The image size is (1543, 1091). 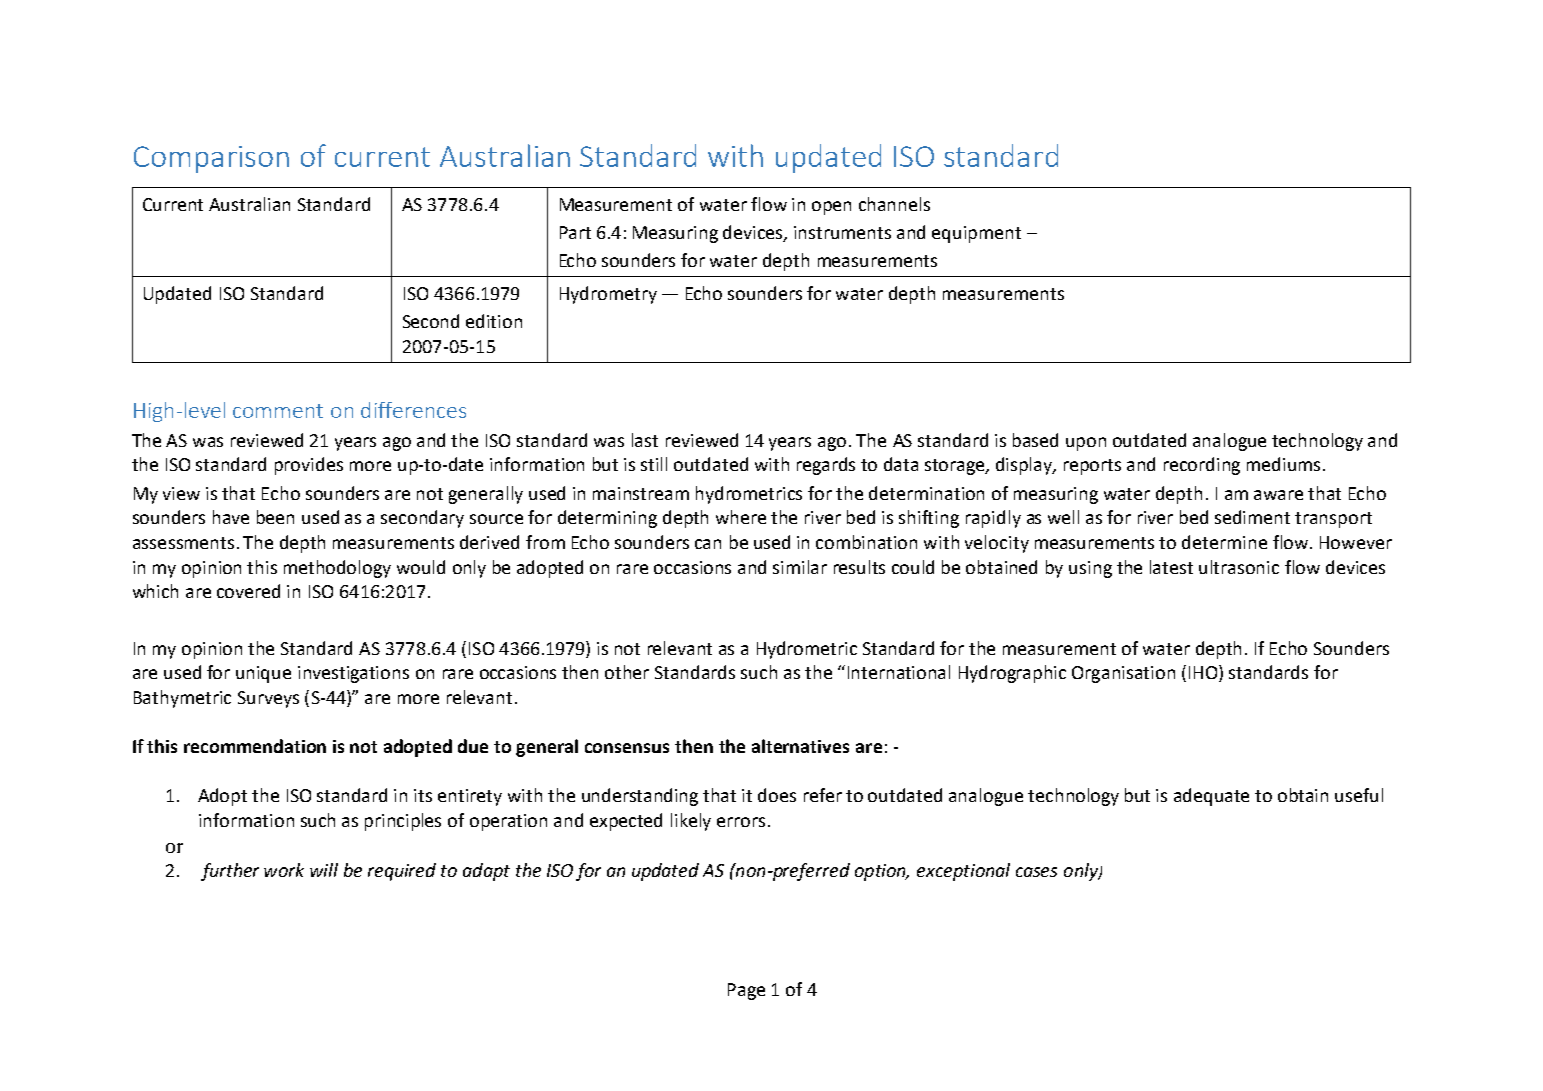 What do you see at coordinates (268, 699) in the document?
I see `Surveys` at bounding box center [268, 699].
